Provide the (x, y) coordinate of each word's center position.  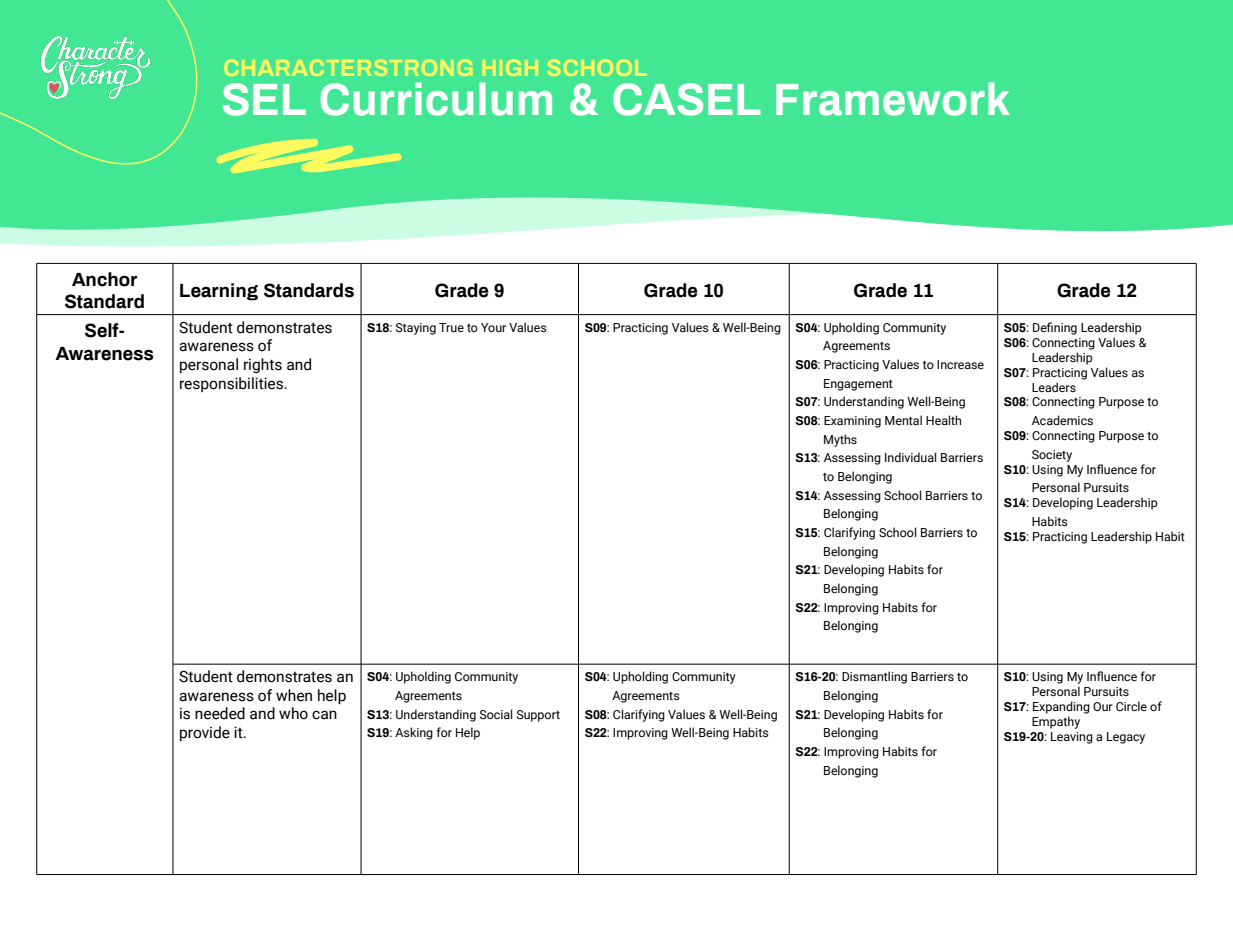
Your (493, 327)
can (324, 715)
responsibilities (233, 384)
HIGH (510, 68)
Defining (1055, 328)
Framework (893, 99)
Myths (840, 440)
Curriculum (436, 99)
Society (1052, 456)
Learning (219, 292)
